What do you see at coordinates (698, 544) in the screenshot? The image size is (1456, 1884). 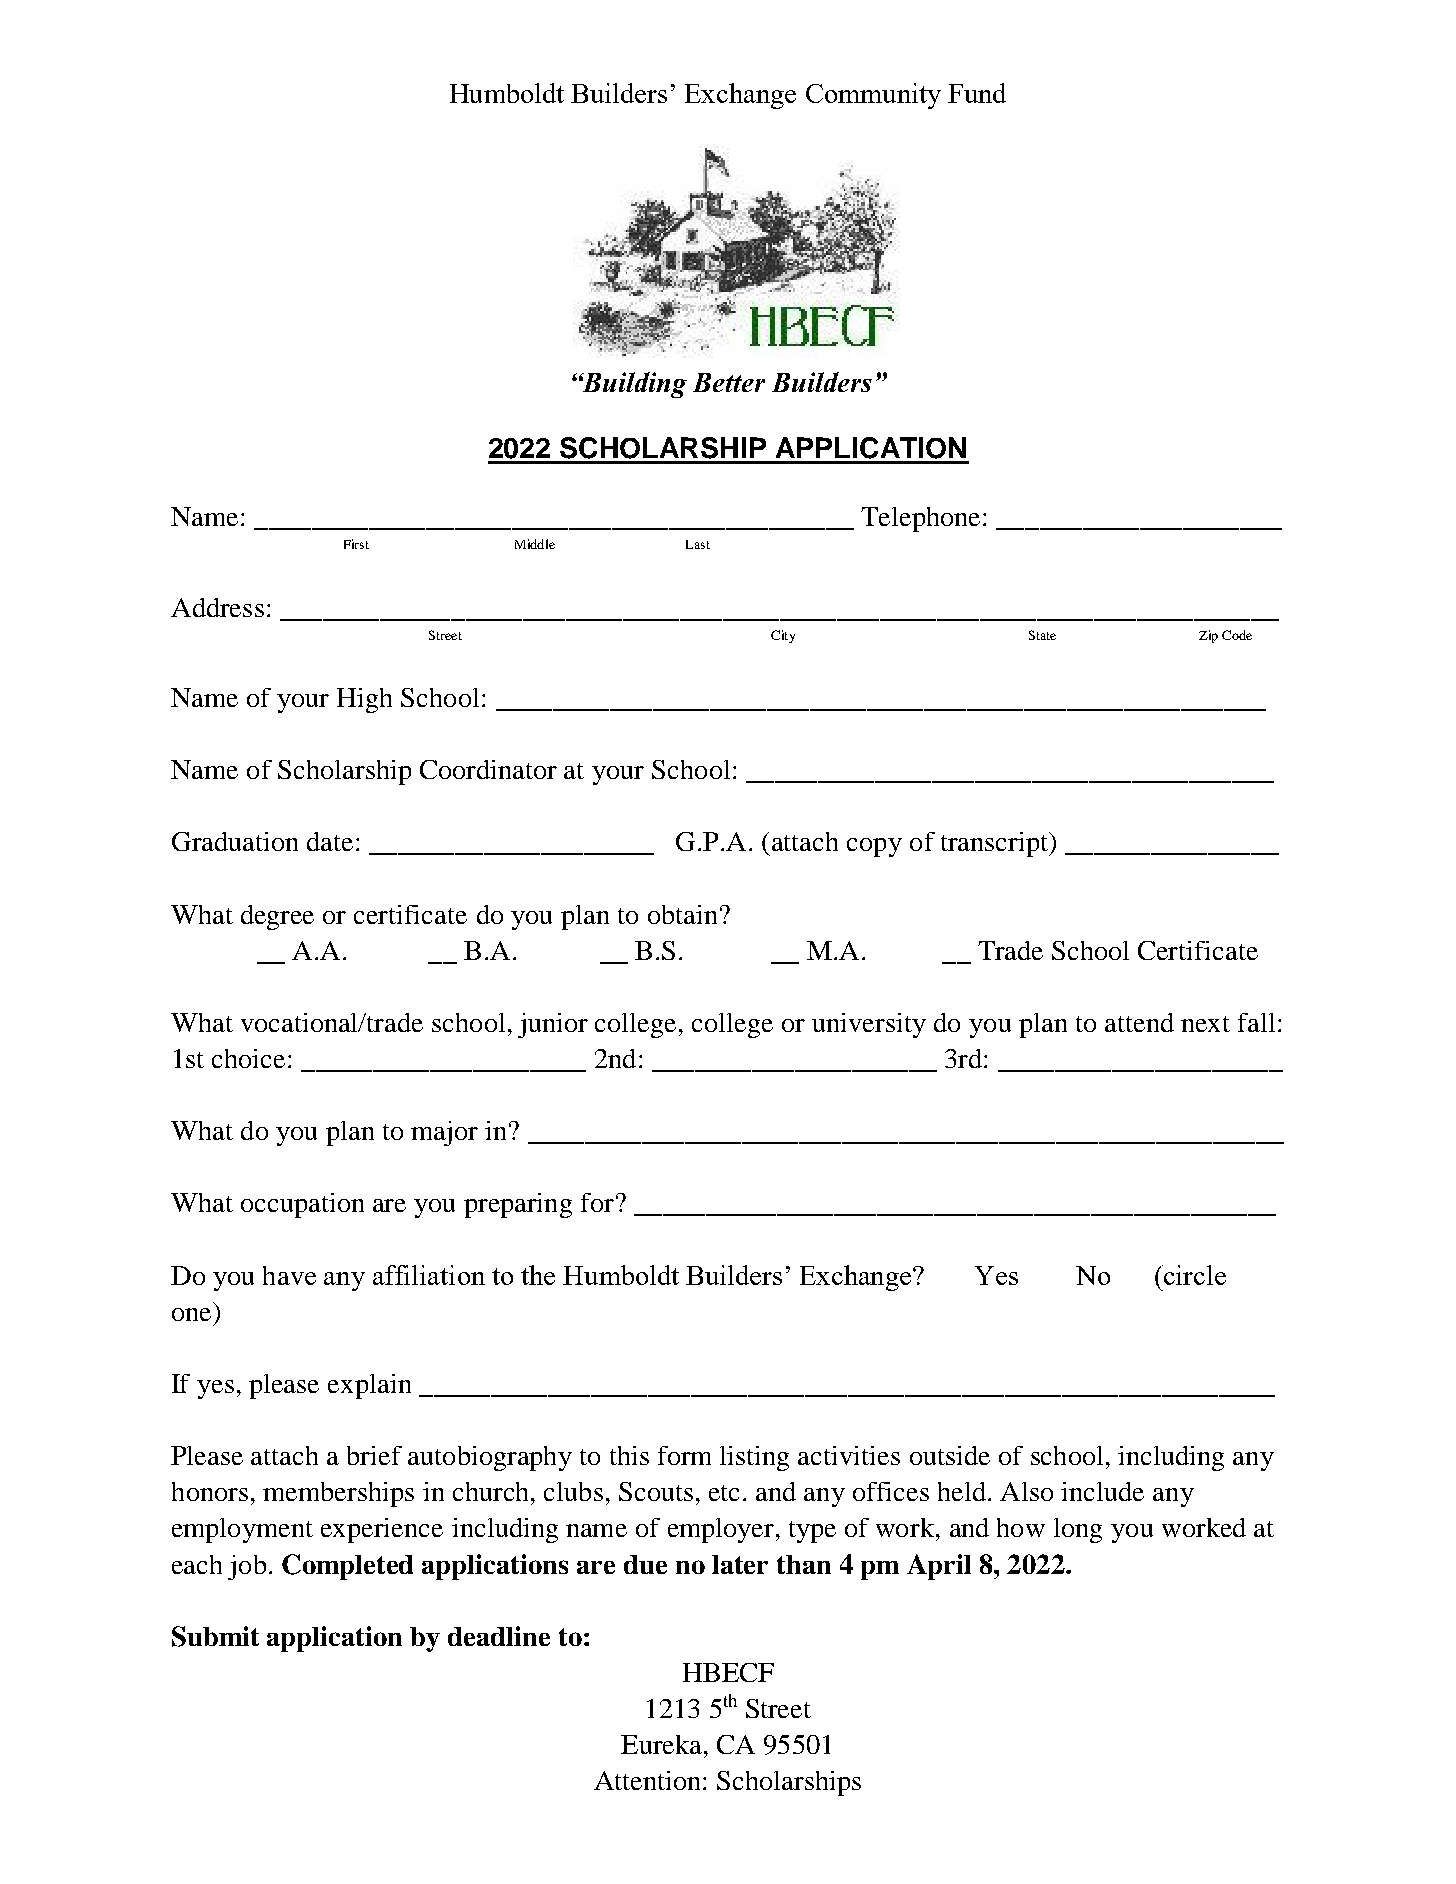 I see `Last` at bounding box center [698, 544].
